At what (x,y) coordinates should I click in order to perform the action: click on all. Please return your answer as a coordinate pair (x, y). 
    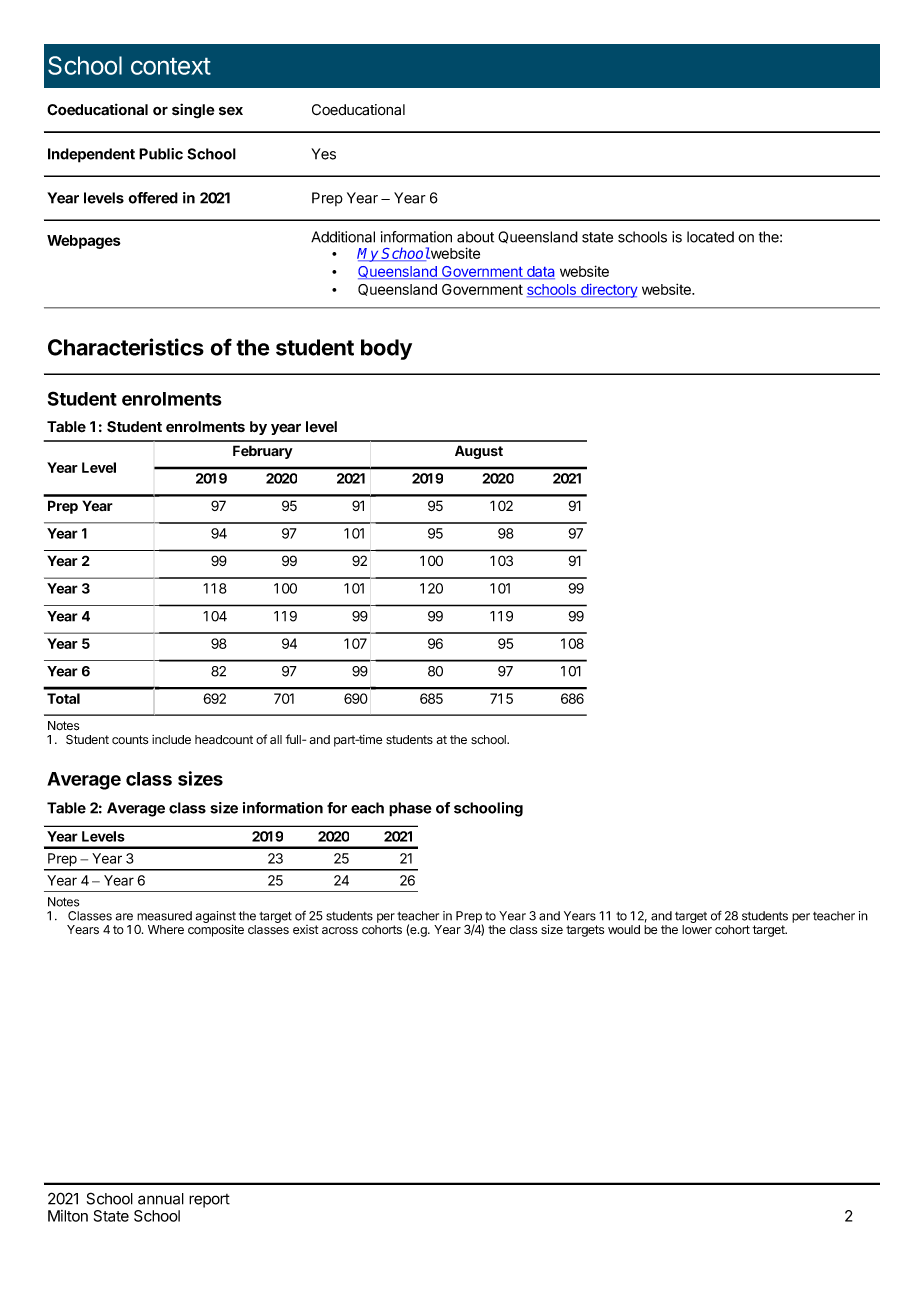
    Looking at the image, I should click on (276, 739).
